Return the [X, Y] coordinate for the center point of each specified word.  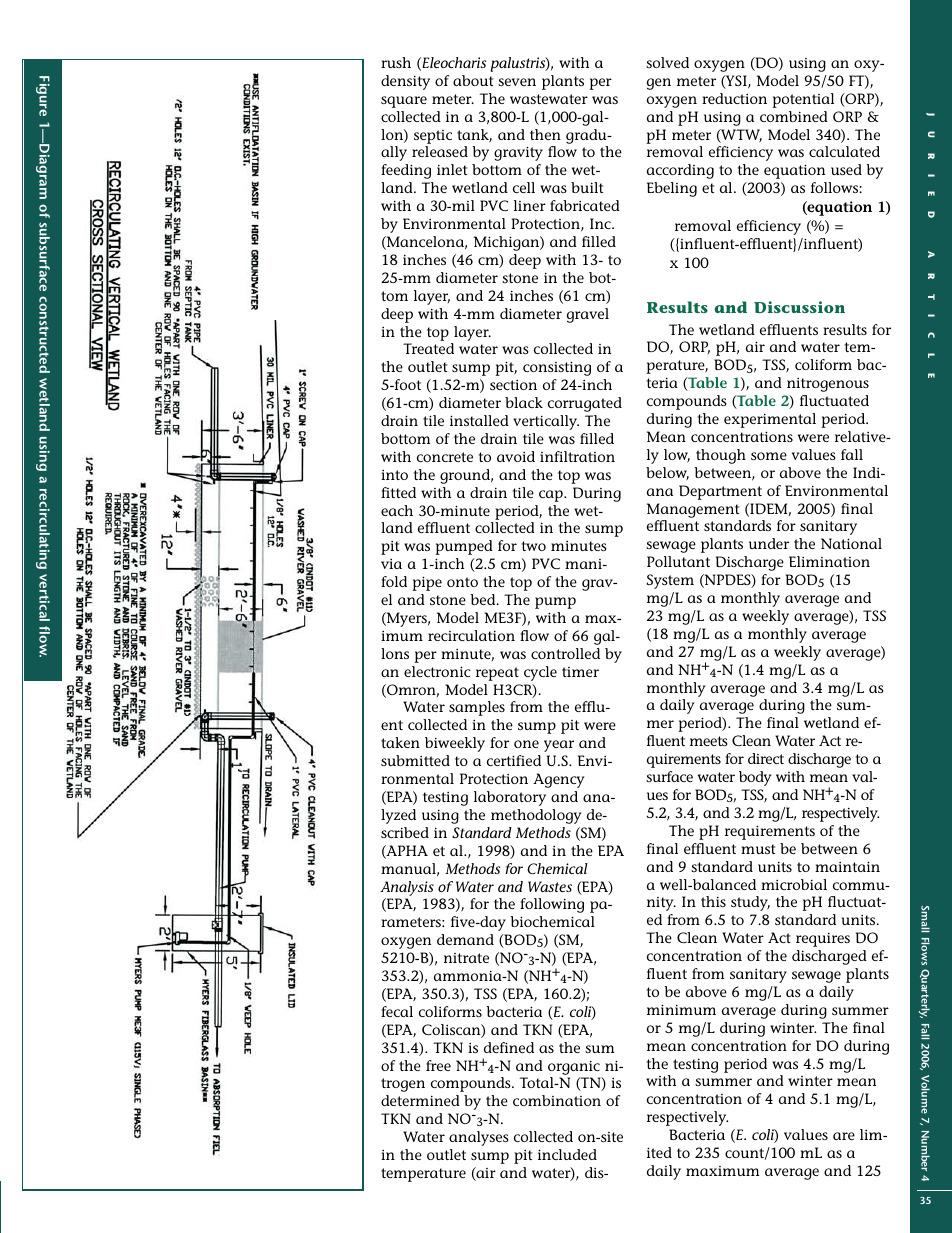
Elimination [829, 561]
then [545, 134]
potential [803, 100]
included [567, 1154]
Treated [428, 348]
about [473, 80]
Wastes [550, 886]
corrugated [585, 404]
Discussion [799, 307]
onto [462, 582]
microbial [794, 884]
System [670, 581]
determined [420, 1100]
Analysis [407, 888]
